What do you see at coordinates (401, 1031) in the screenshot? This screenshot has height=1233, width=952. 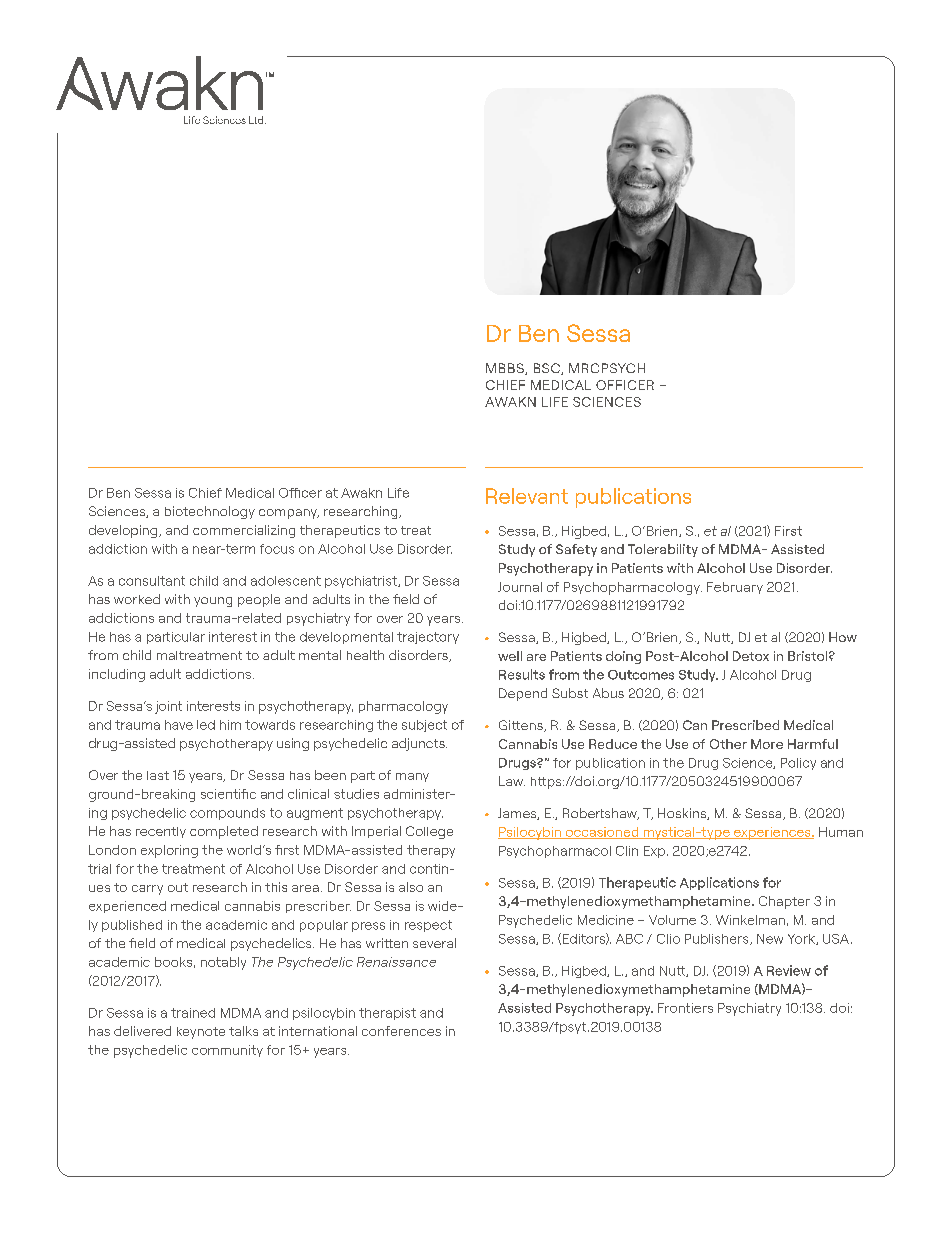 I see `conferences` at bounding box center [401, 1031].
